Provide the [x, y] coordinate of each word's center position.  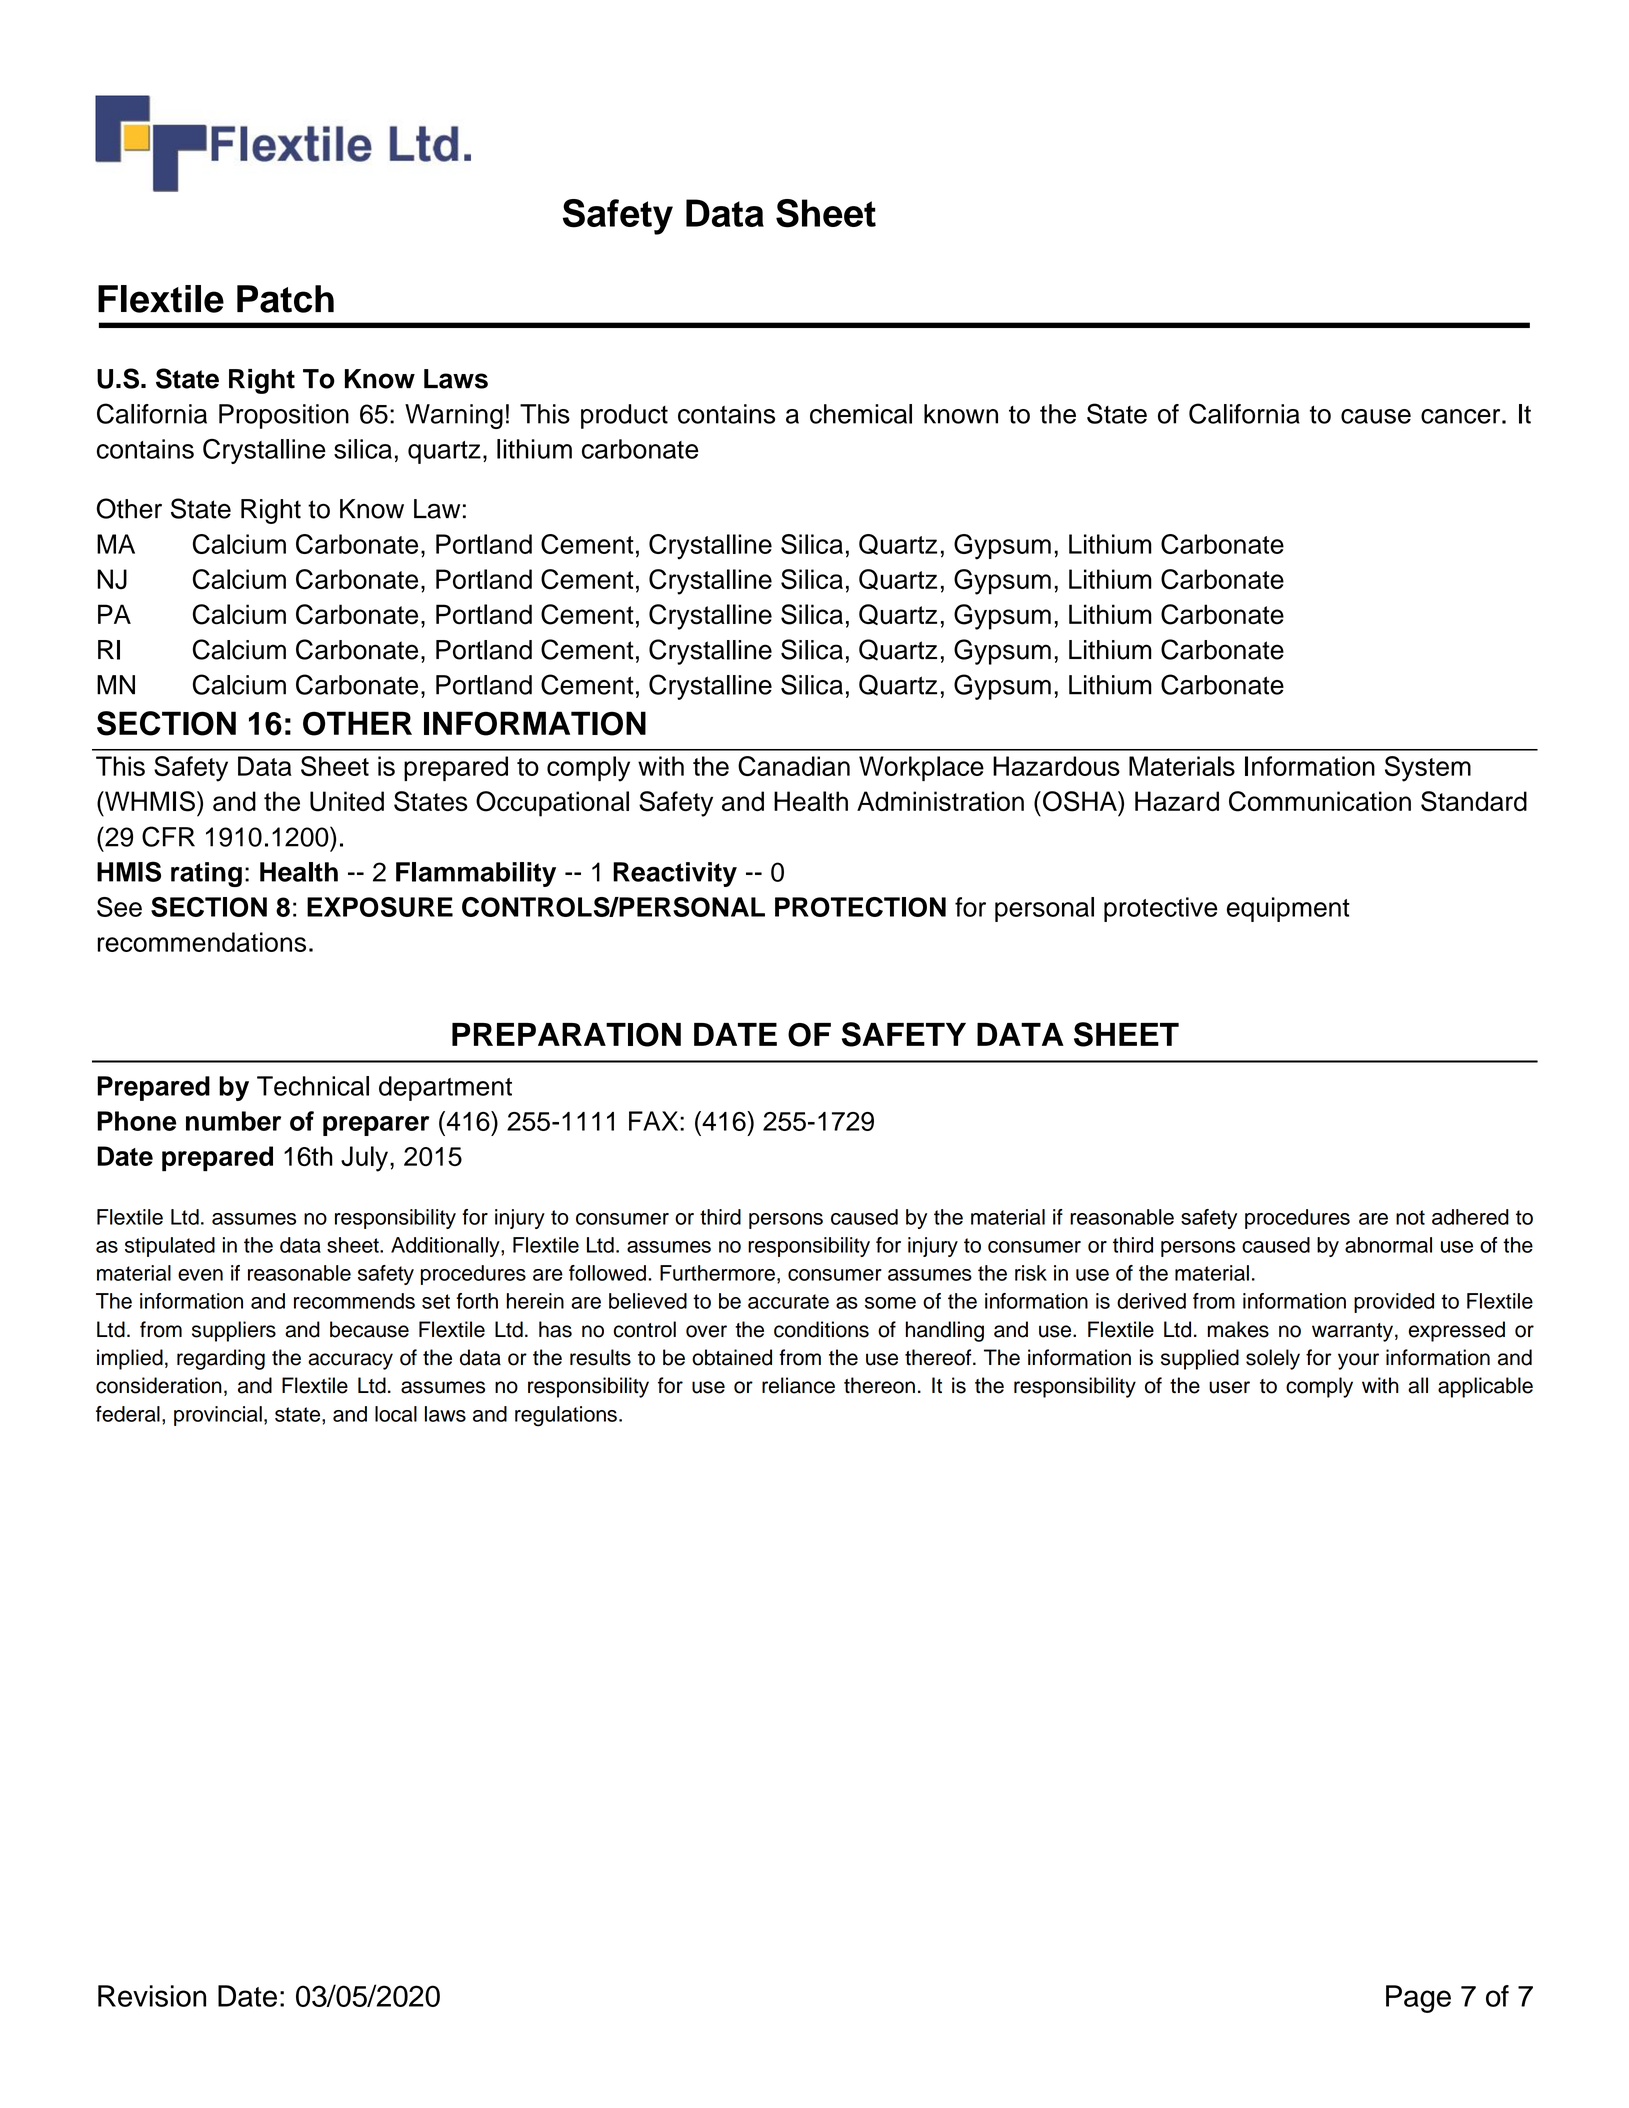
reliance [798, 1385]
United [347, 801]
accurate [788, 1301]
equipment [1288, 909]
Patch [285, 299]
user [1229, 1387]
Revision [152, 1996]
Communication [1320, 801]
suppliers [234, 1331]
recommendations [202, 942]
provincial [218, 1416]
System [1428, 769]
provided [1394, 1303]
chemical [861, 414]
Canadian [794, 766]
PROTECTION [860, 907]
